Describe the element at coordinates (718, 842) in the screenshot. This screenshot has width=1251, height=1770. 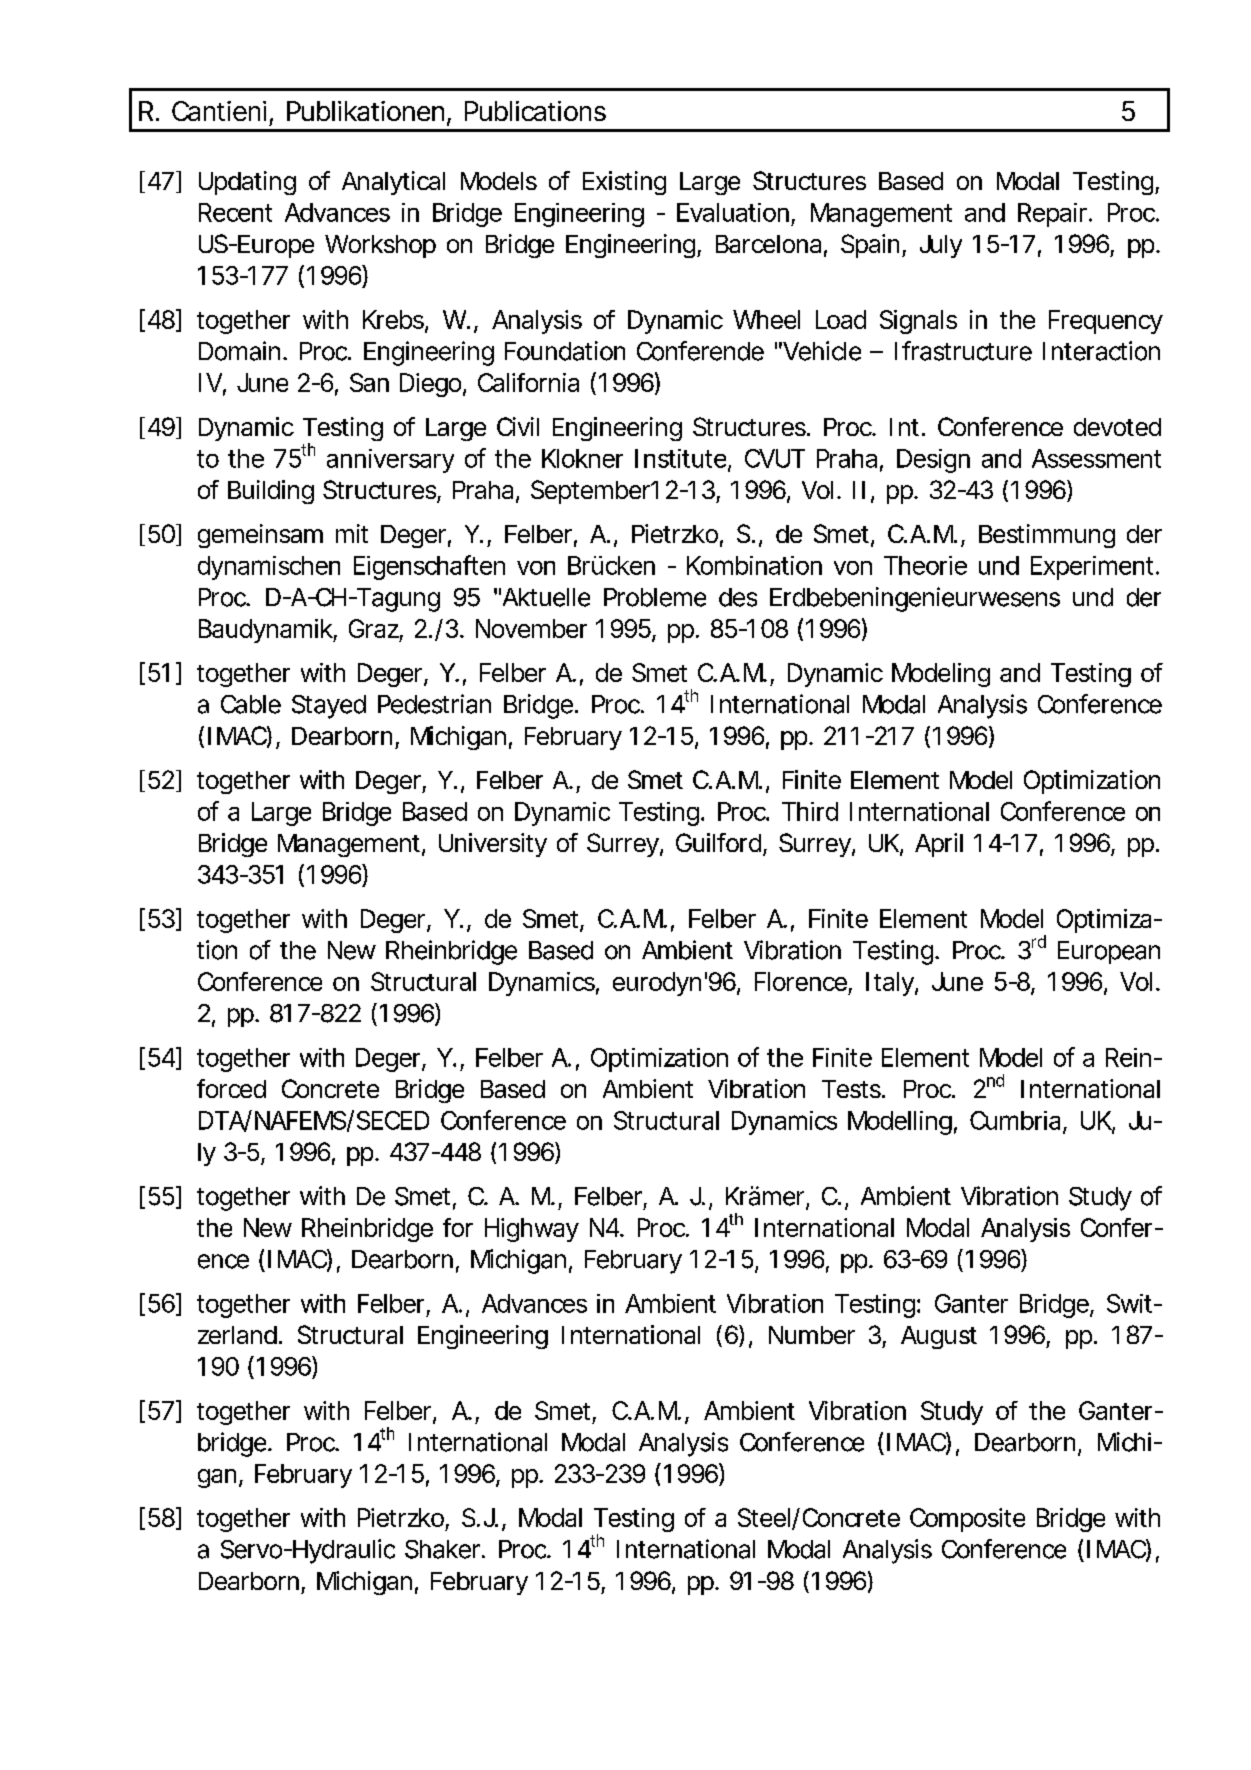
I see `Guilford` at that location.
